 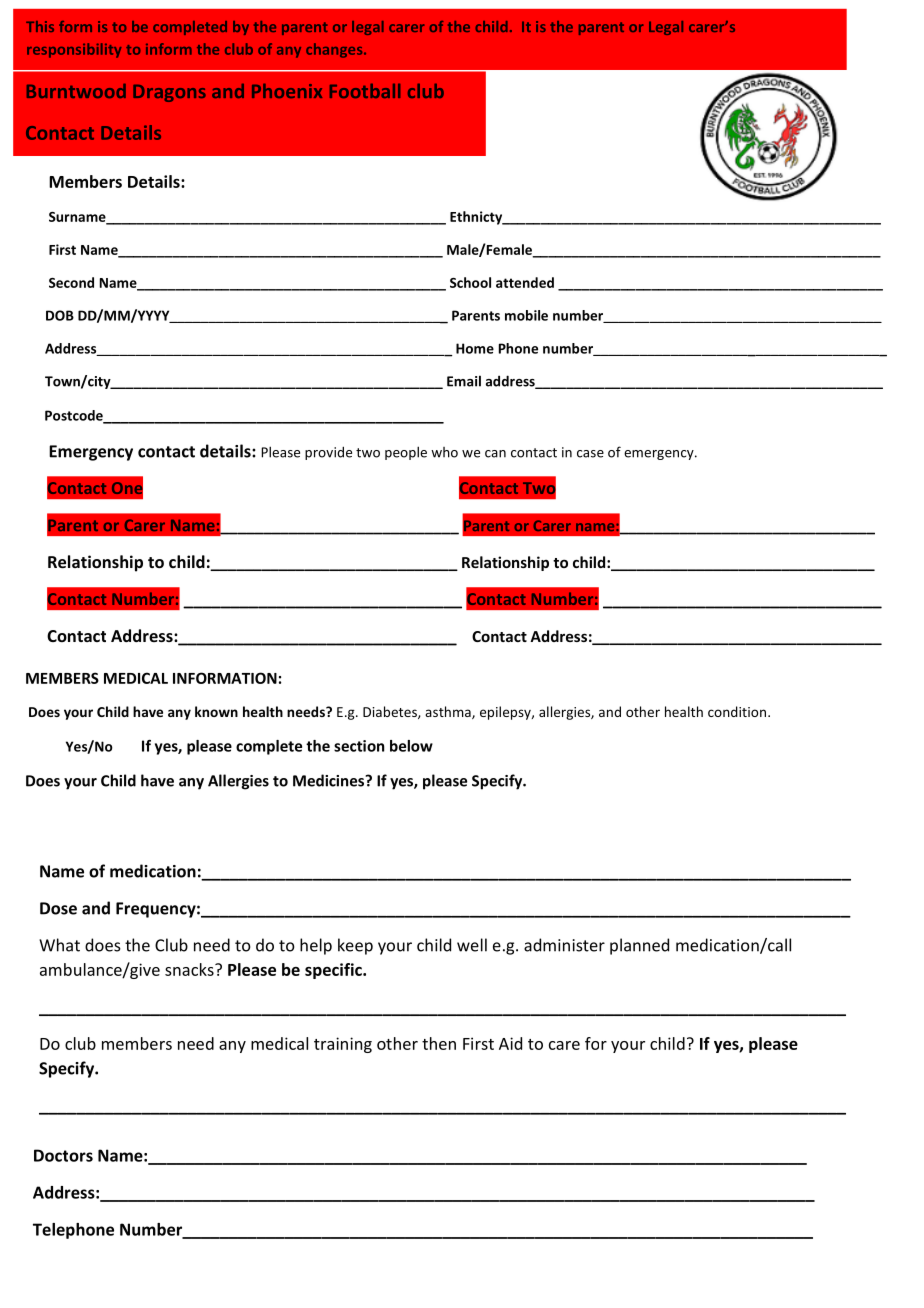 I want to click on Doctors, so click(x=63, y=1155).
